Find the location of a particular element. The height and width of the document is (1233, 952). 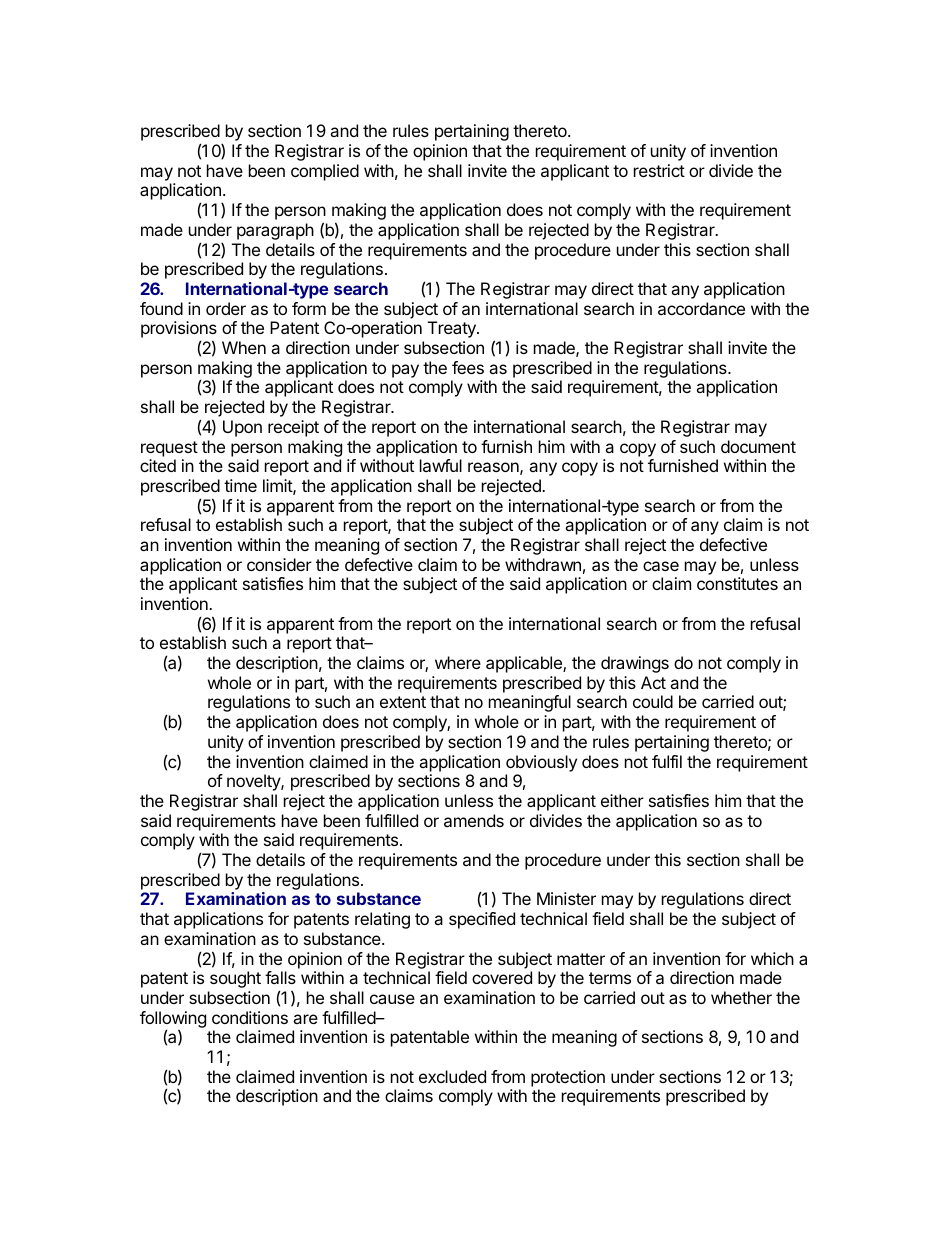

relating is located at coordinates (382, 920).
